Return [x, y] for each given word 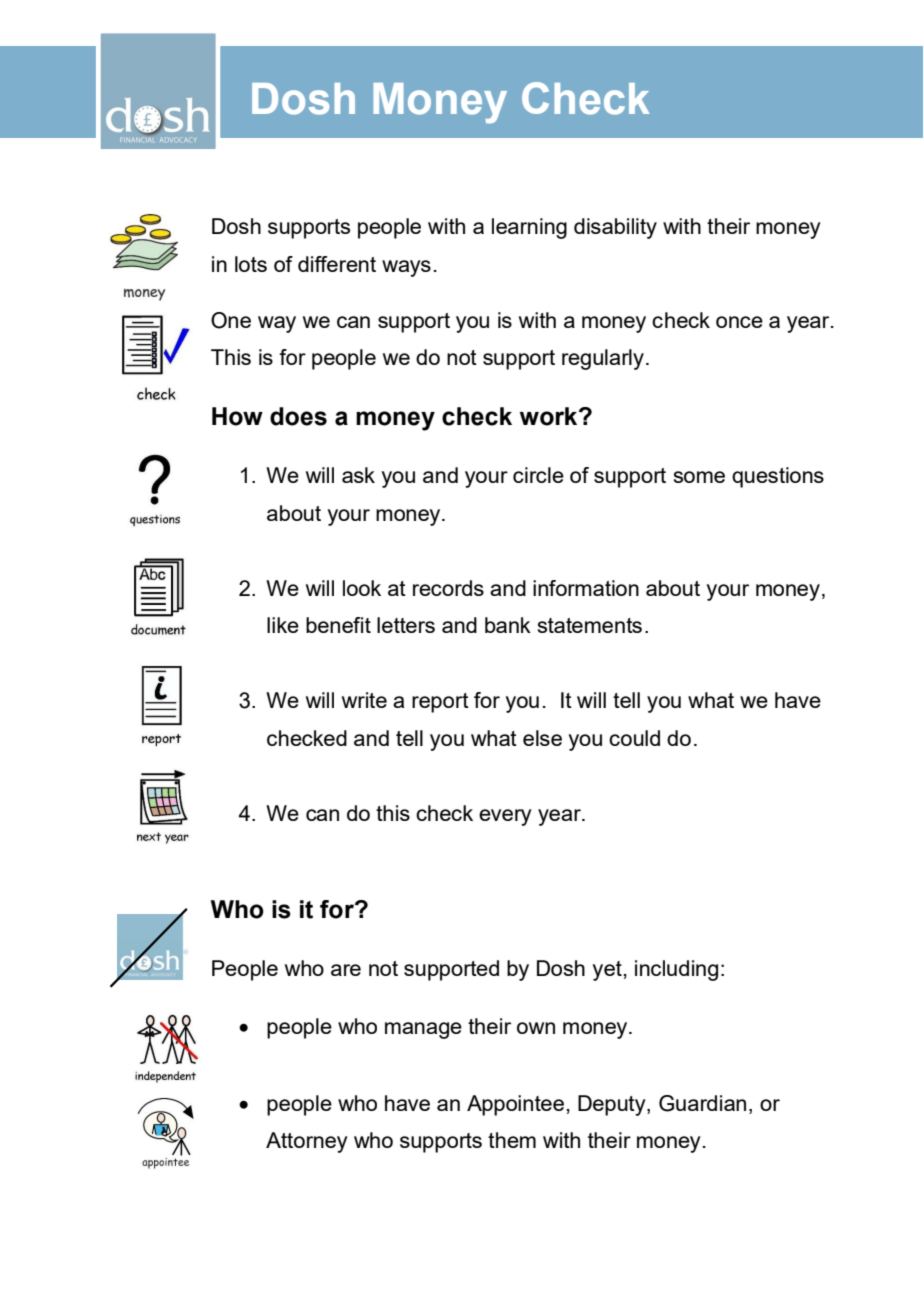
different [337, 264]
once [739, 322]
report [440, 703]
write [364, 700]
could [634, 738]
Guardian [702, 1103]
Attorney [307, 1142]
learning [529, 228]
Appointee [515, 1105]
